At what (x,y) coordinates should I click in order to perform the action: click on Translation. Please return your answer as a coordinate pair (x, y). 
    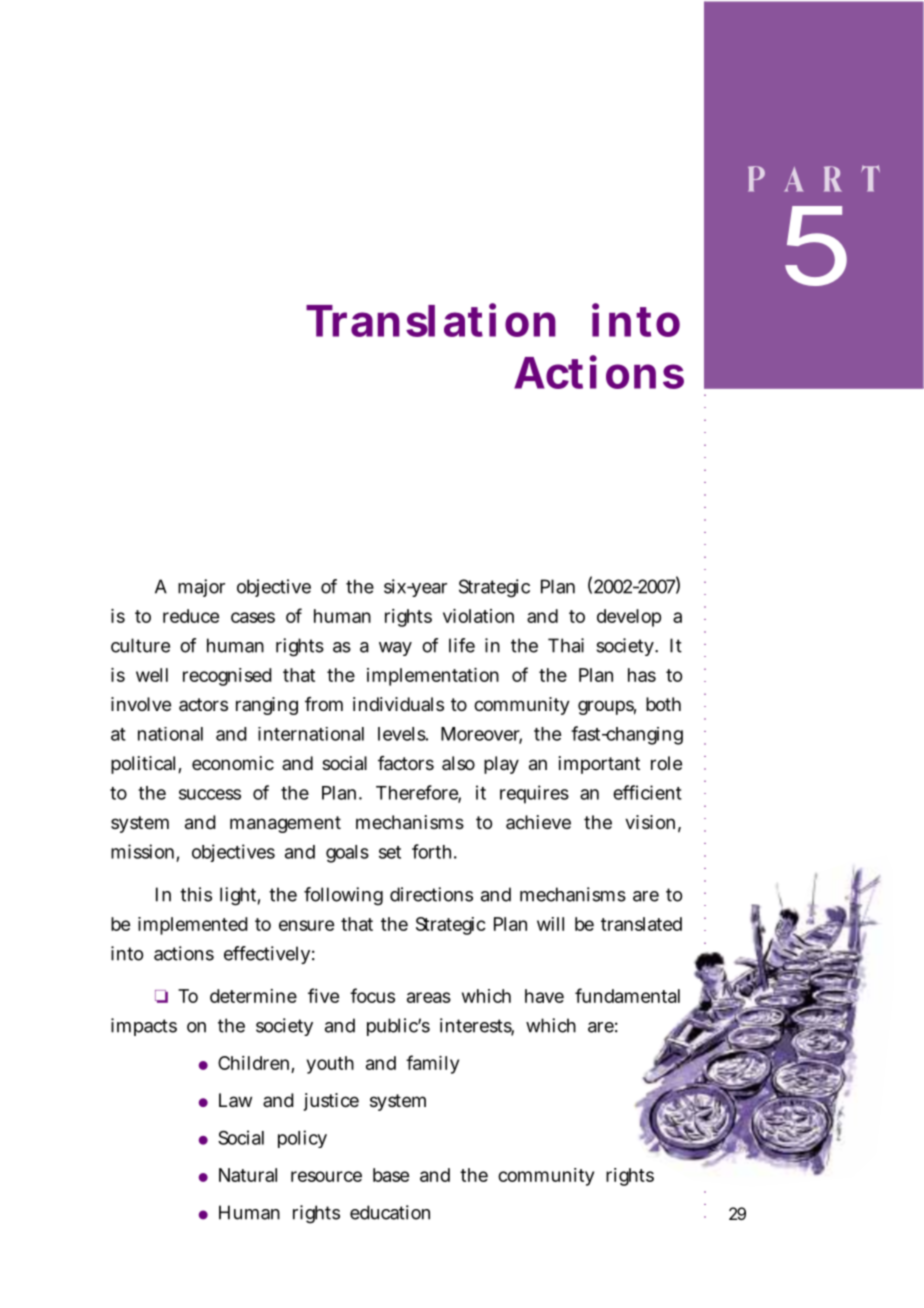
    Looking at the image, I should click on (431, 320).
